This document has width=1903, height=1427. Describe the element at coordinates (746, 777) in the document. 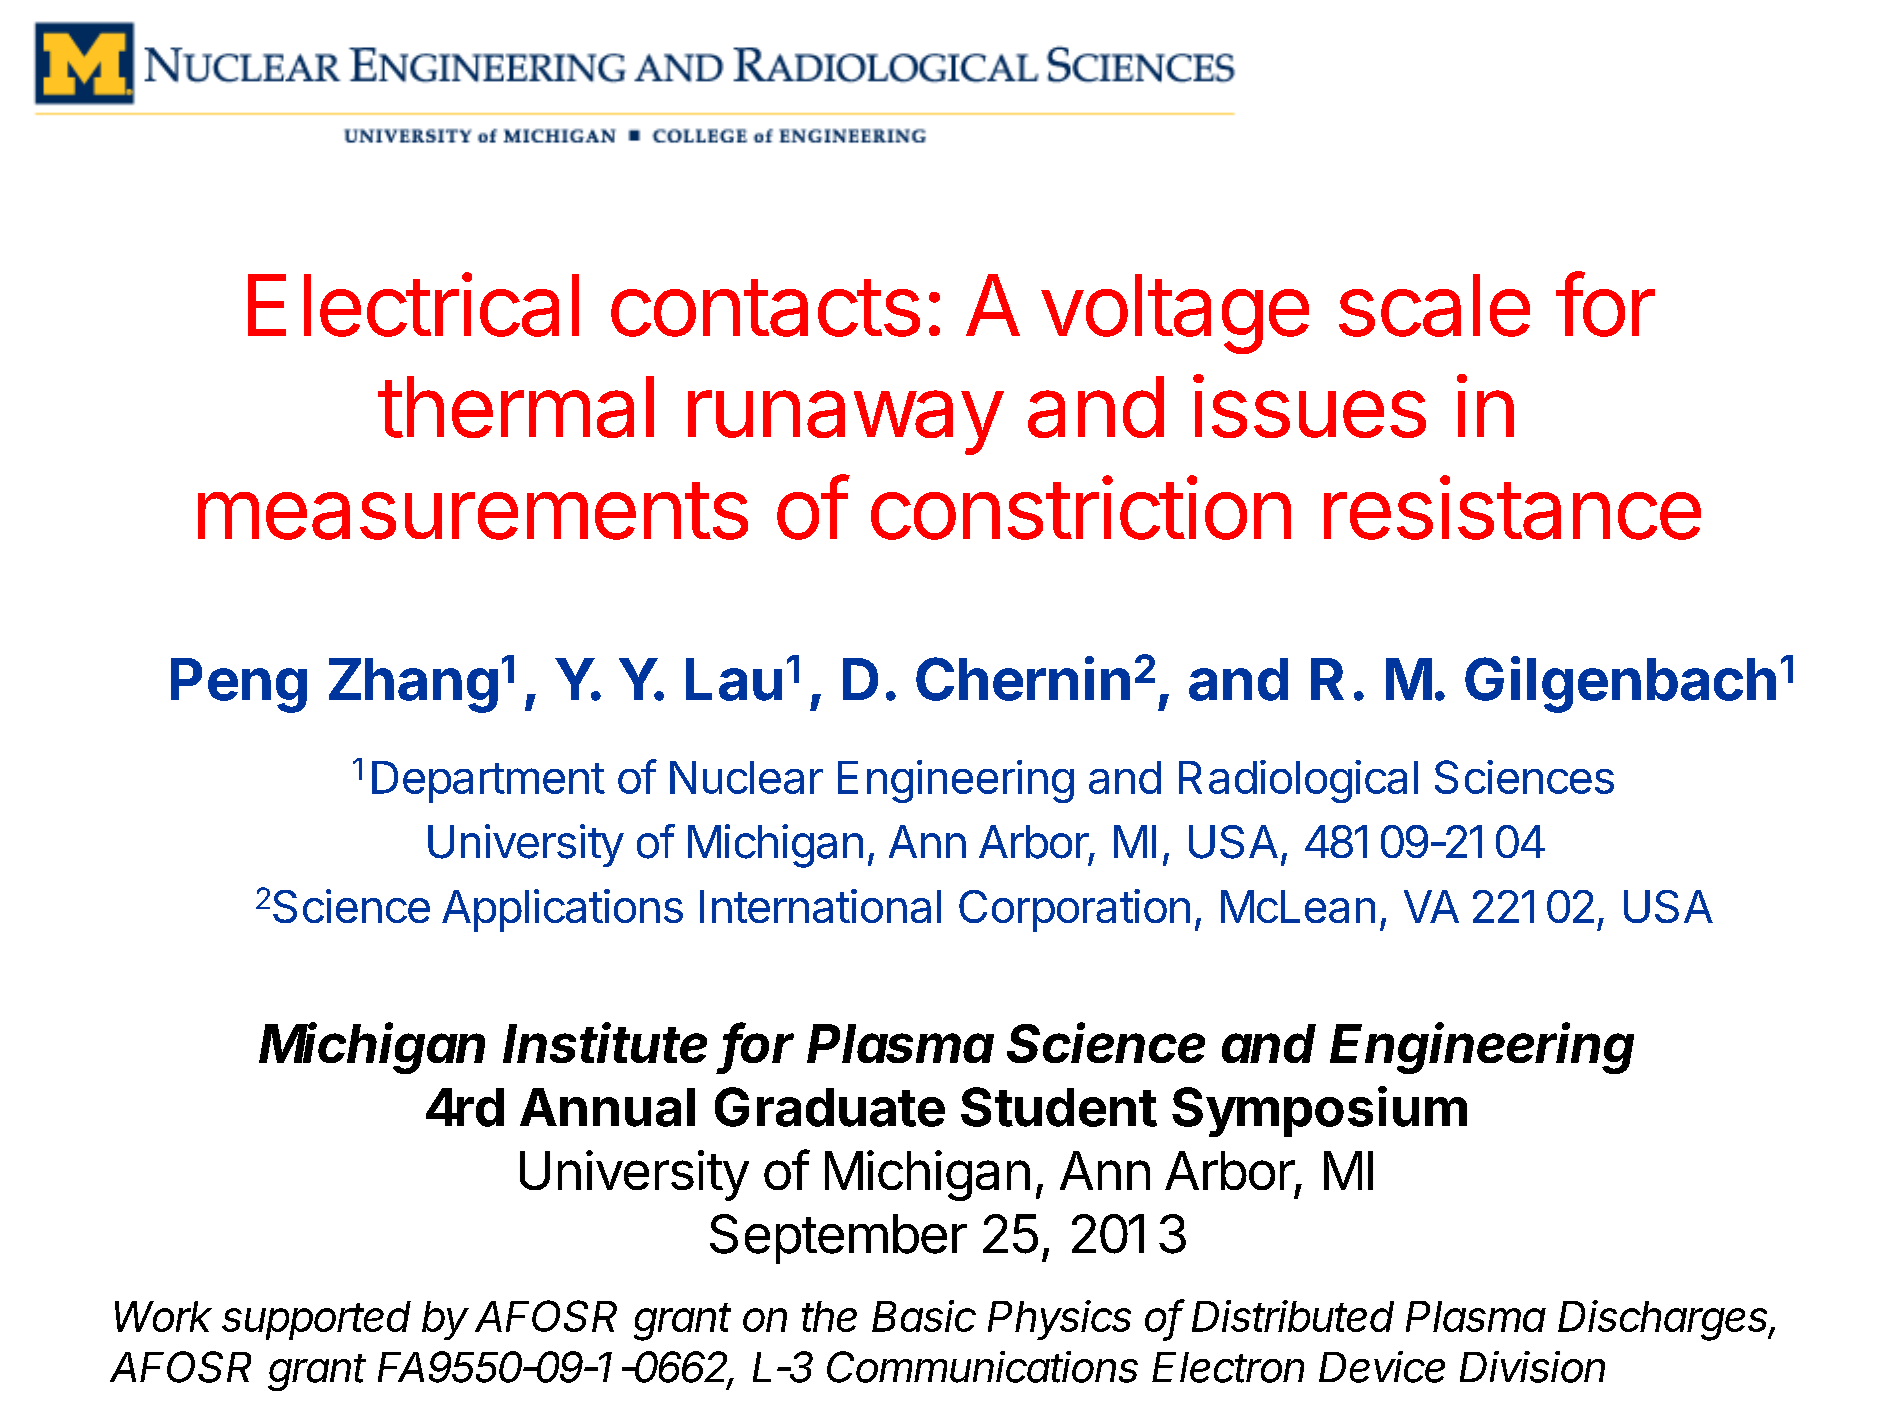

I see `Nuclear` at that location.
